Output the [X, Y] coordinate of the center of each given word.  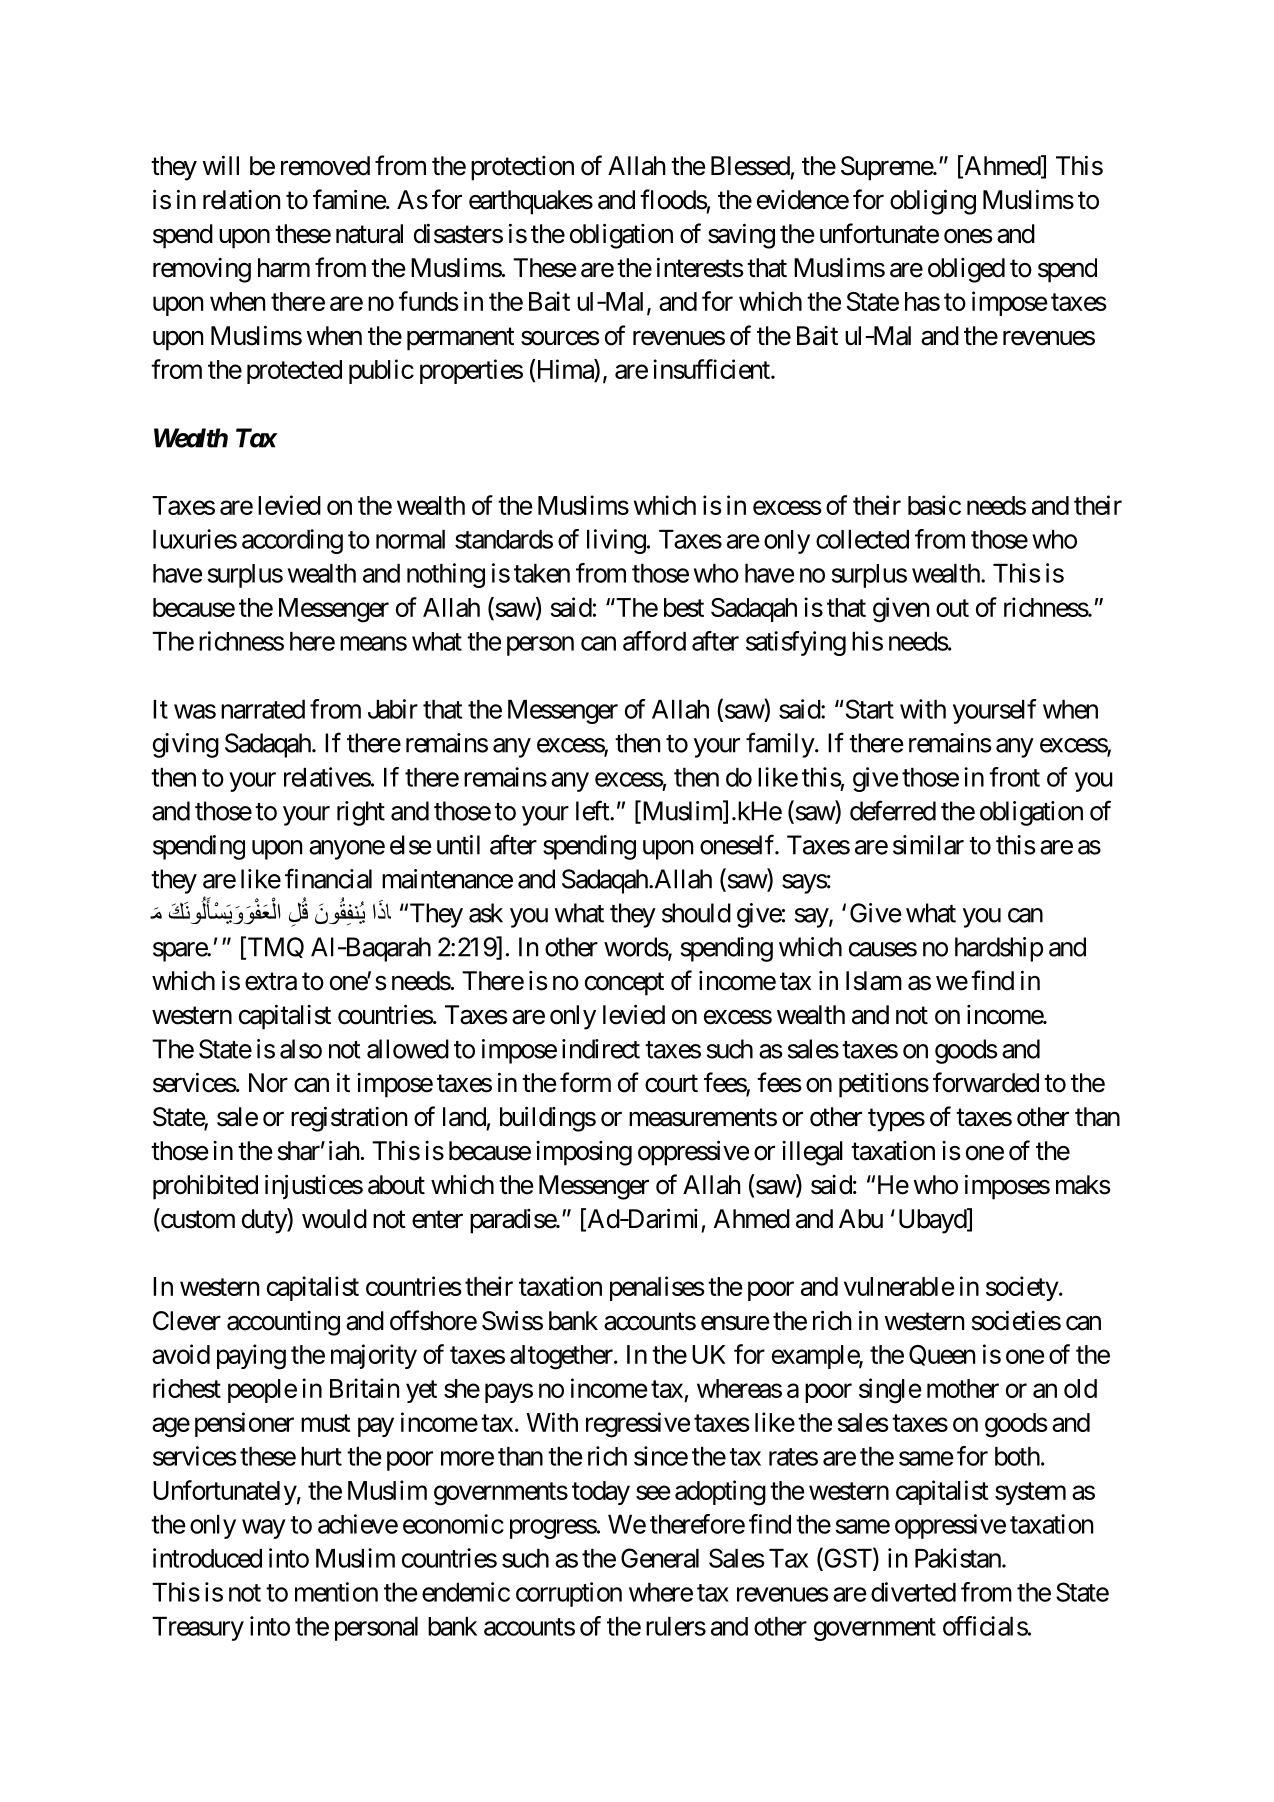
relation [241, 200]
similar [928, 845]
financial [328, 878]
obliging [933, 202]
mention [336, 1592]
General [660, 1558]
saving [741, 236]
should [696, 913]
